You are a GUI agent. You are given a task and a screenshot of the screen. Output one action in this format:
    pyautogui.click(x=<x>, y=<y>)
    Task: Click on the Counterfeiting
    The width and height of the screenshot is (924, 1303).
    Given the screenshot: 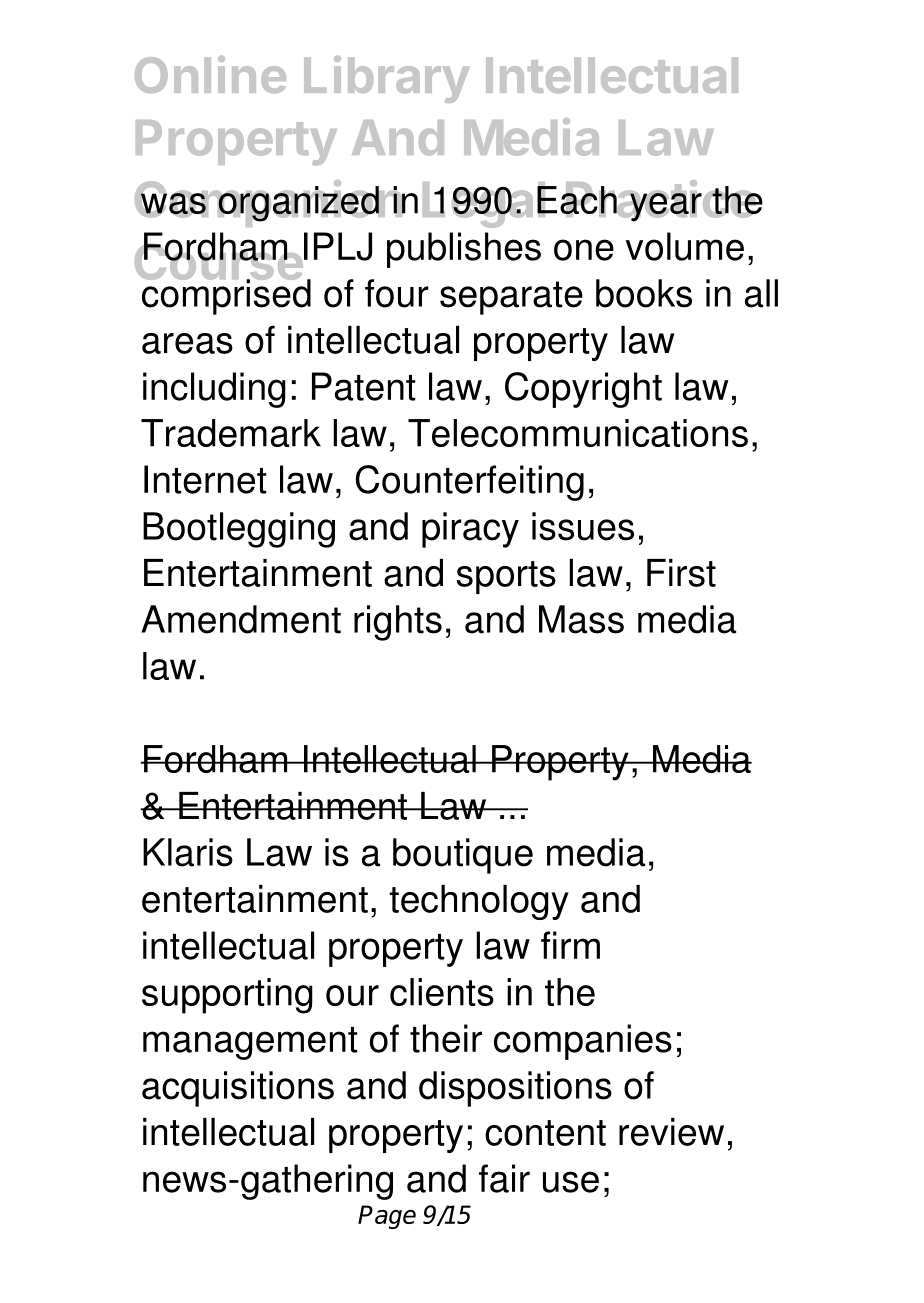 What is the action you would take?
    pyautogui.click(x=469, y=483)
